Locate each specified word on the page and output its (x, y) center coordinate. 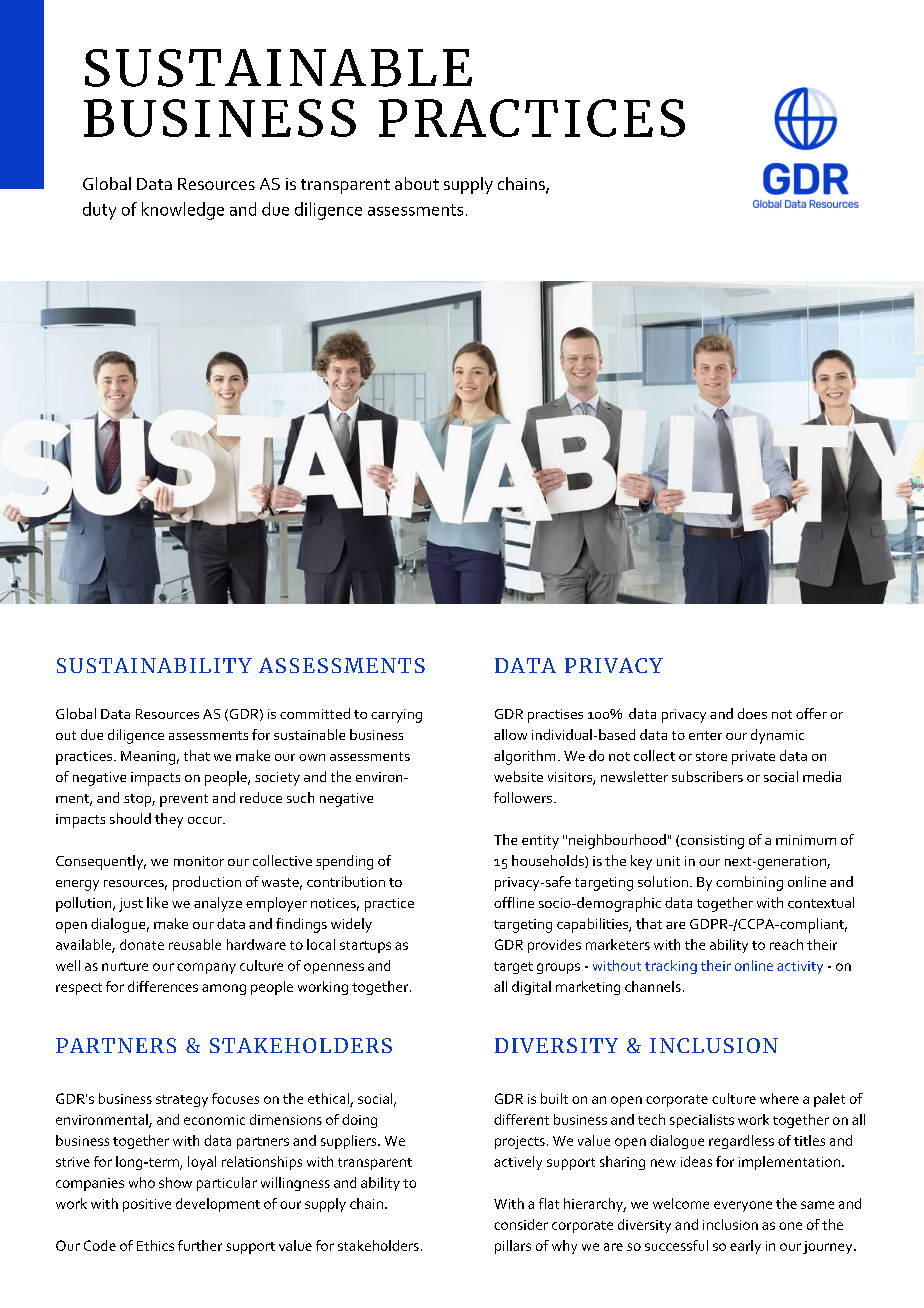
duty (99, 211)
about (417, 183)
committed (315, 713)
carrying (396, 716)
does (752, 713)
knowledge (183, 211)
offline (514, 902)
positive (147, 1205)
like (157, 902)
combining (749, 883)
